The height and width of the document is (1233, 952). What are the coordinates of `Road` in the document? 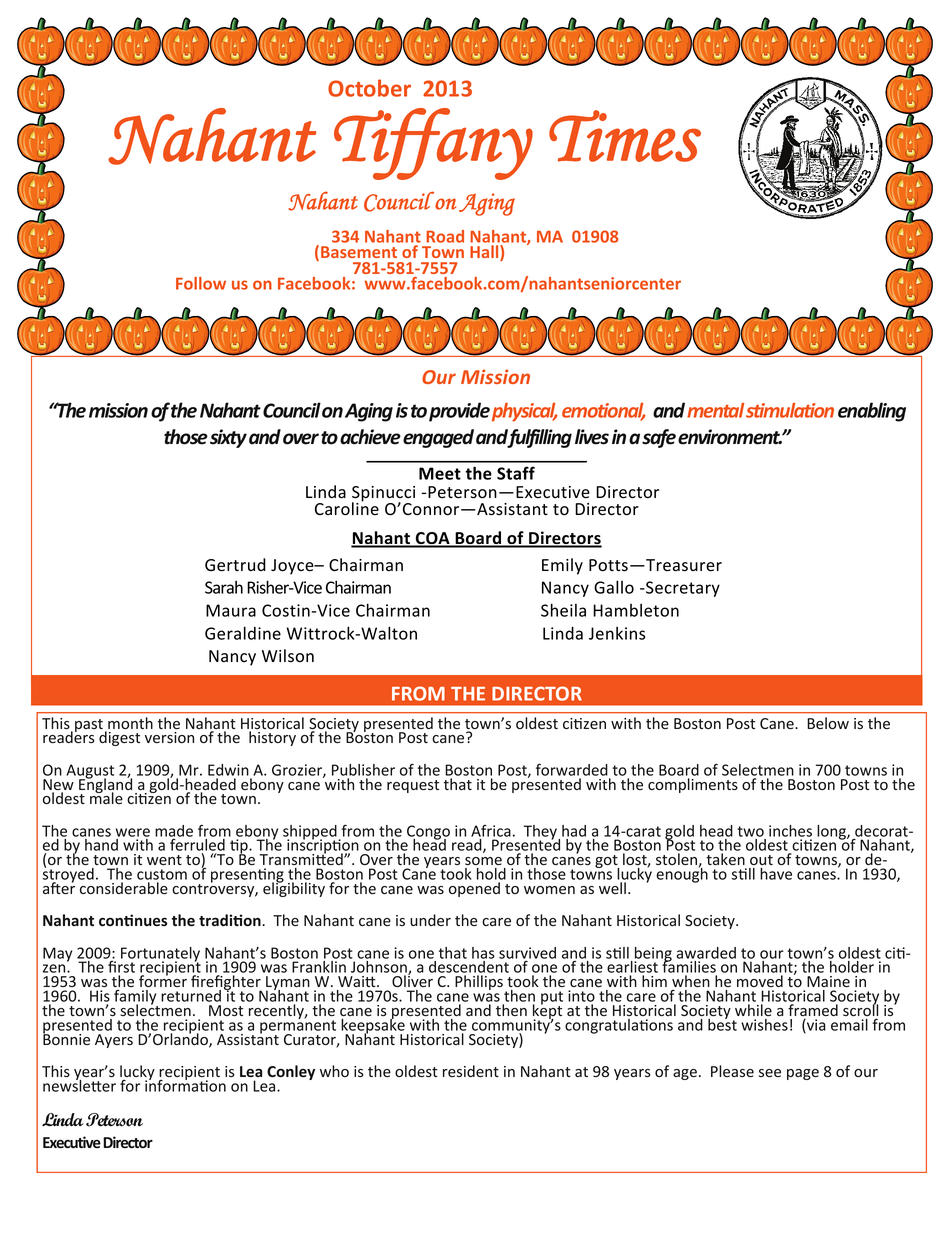 It's located at (445, 236).
